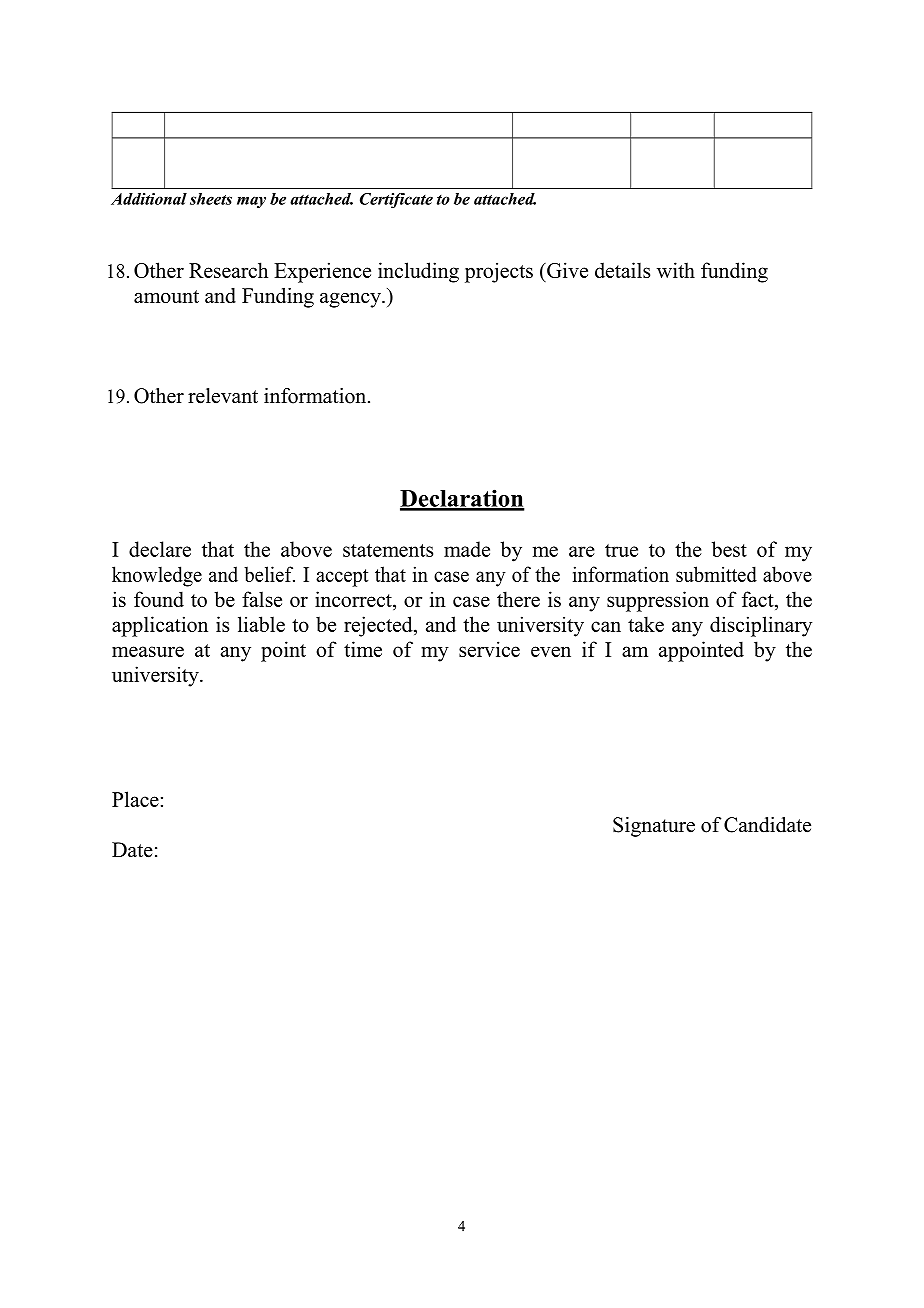 The image size is (924, 1308). I want to click on relevant, so click(223, 396).
